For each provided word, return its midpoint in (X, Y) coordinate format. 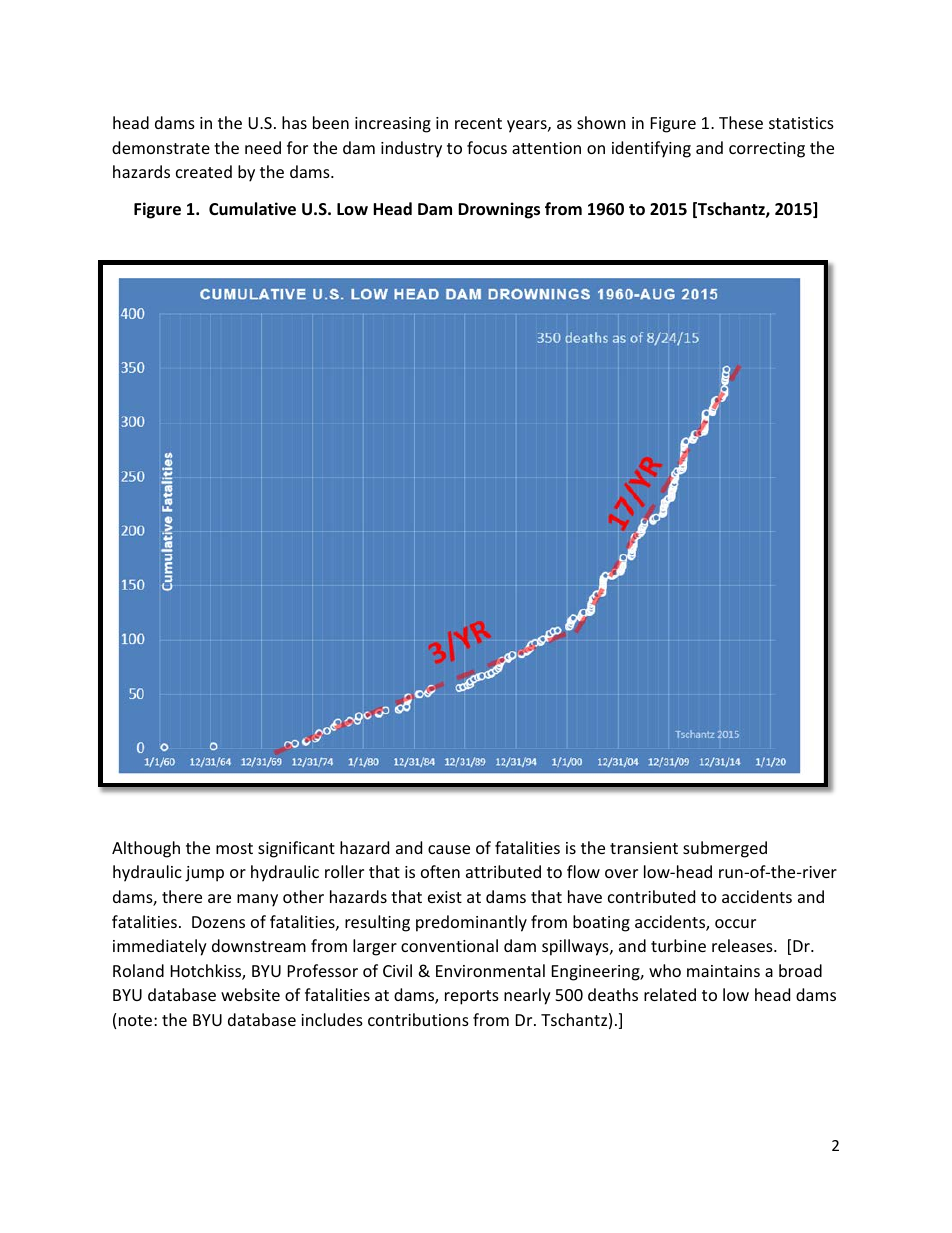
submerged (725, 849)
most (234, 848)
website (250, 994)
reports (472, 997)
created (204, 171)
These (741, 122)
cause (449, 849)
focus (487, 147)
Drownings (499, 210)
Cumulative (252, 209)
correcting (767, 150)
